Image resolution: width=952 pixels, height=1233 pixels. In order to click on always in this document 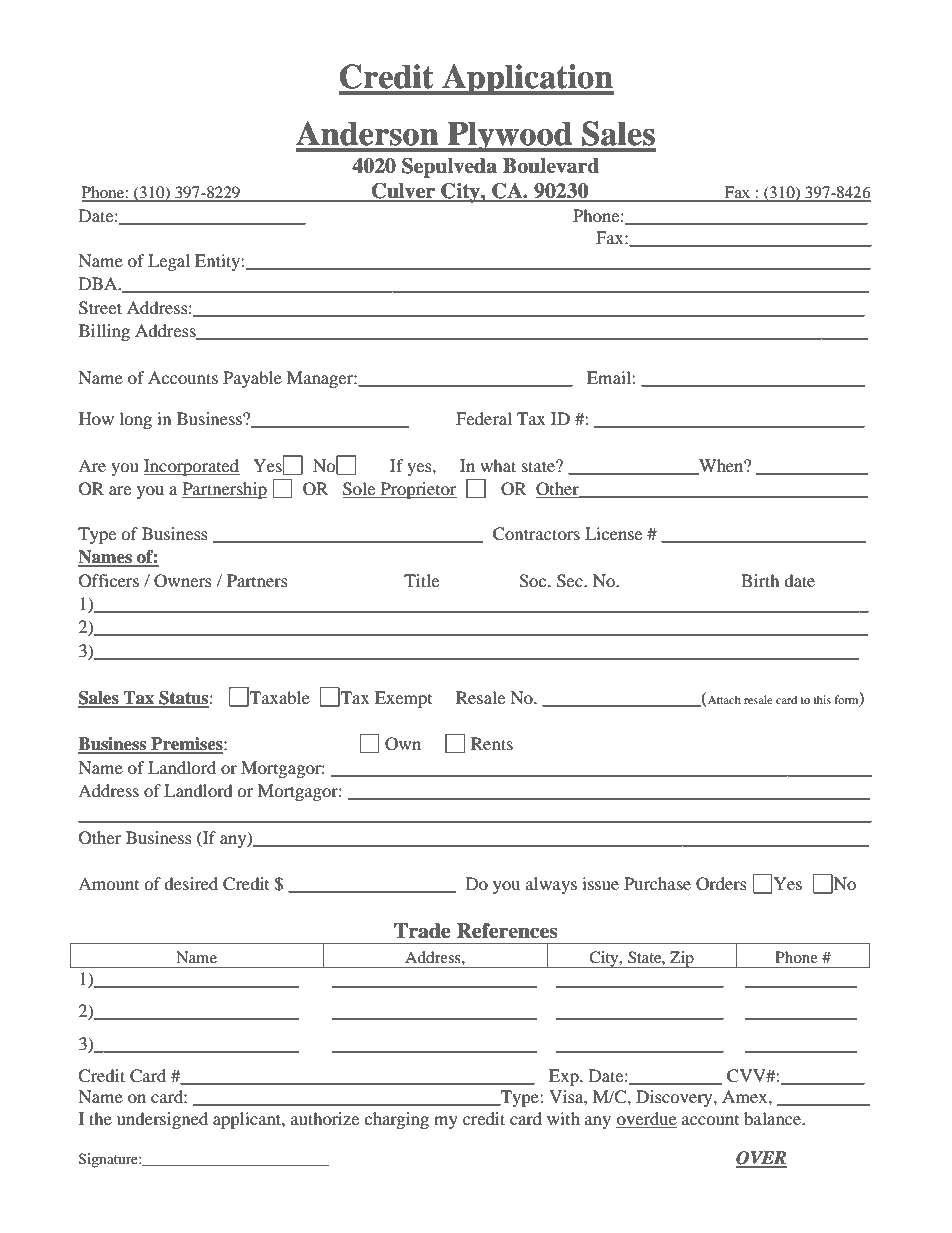, I will do `click(551, 885)`.
